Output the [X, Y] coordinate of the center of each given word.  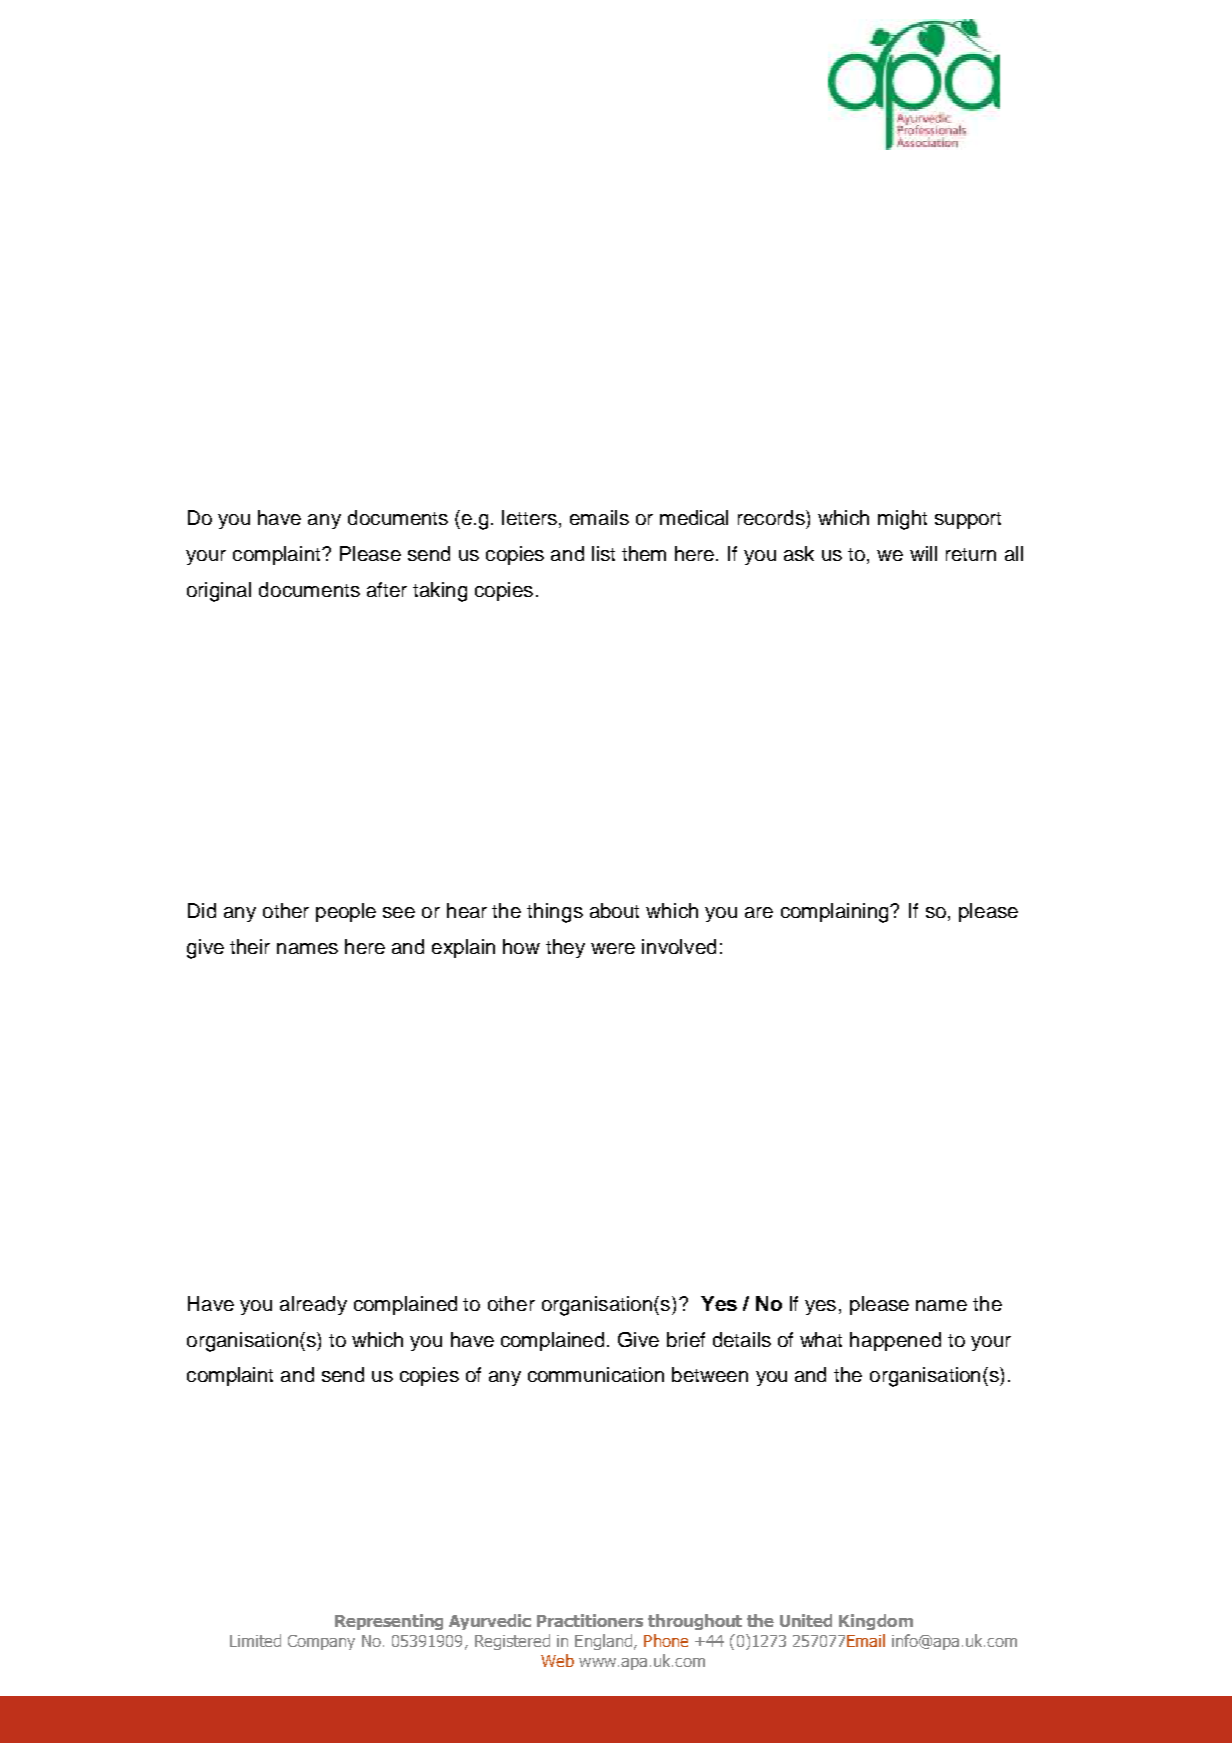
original [219, 592]
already [313, 1305]
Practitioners [590, 1620]
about [614, 910]
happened [895, 1341]
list [603, 553]
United [806, 1620]
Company [321, 1642]
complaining [836, 913]
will [923, 553]
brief [686, 1339]
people [346, 912]
